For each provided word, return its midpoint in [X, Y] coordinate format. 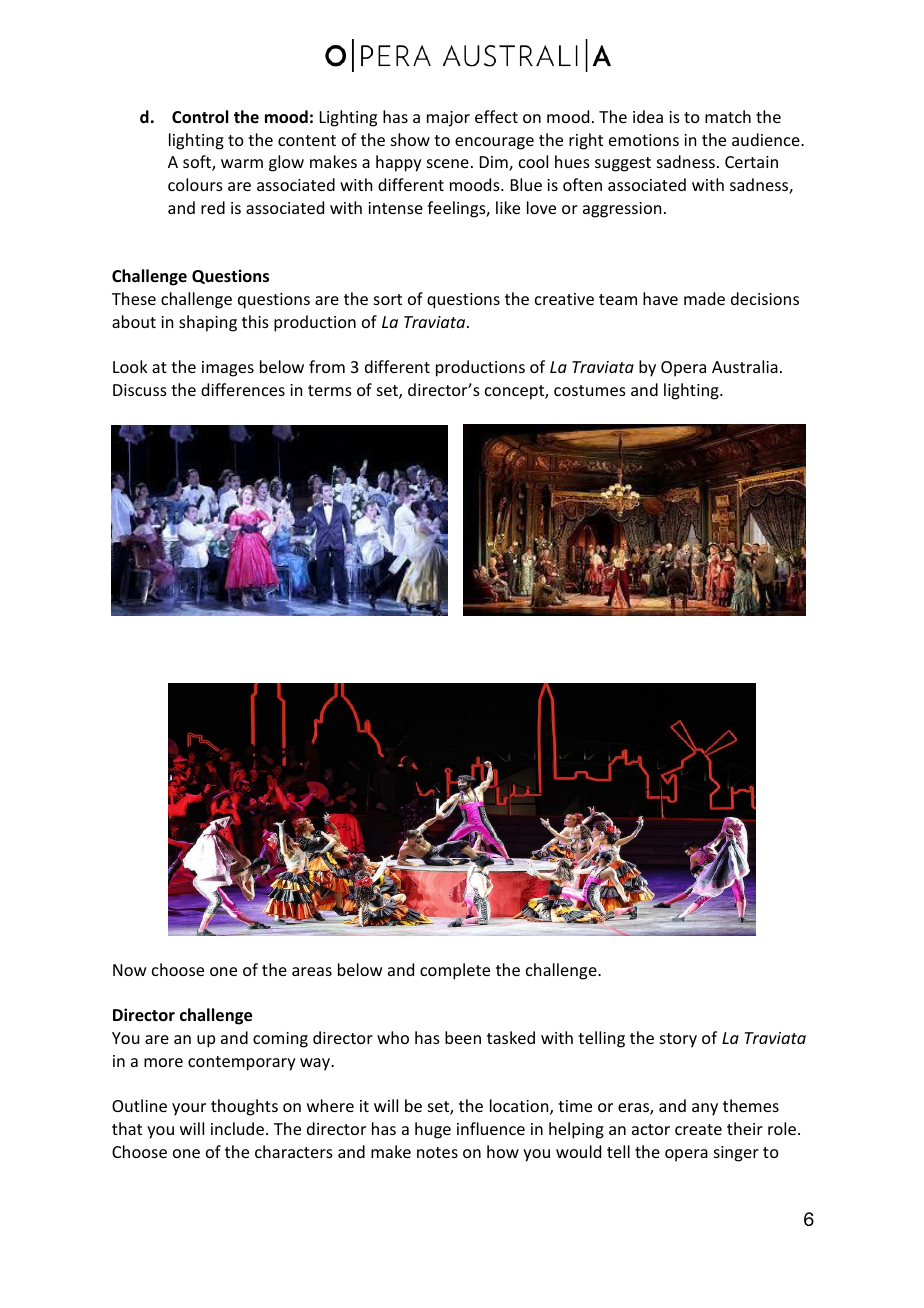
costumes [590, 390]
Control [200, 117]
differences [243, 389]
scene [448, 163]
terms [330, 390]
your [189, 1109]
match [728, 116]
